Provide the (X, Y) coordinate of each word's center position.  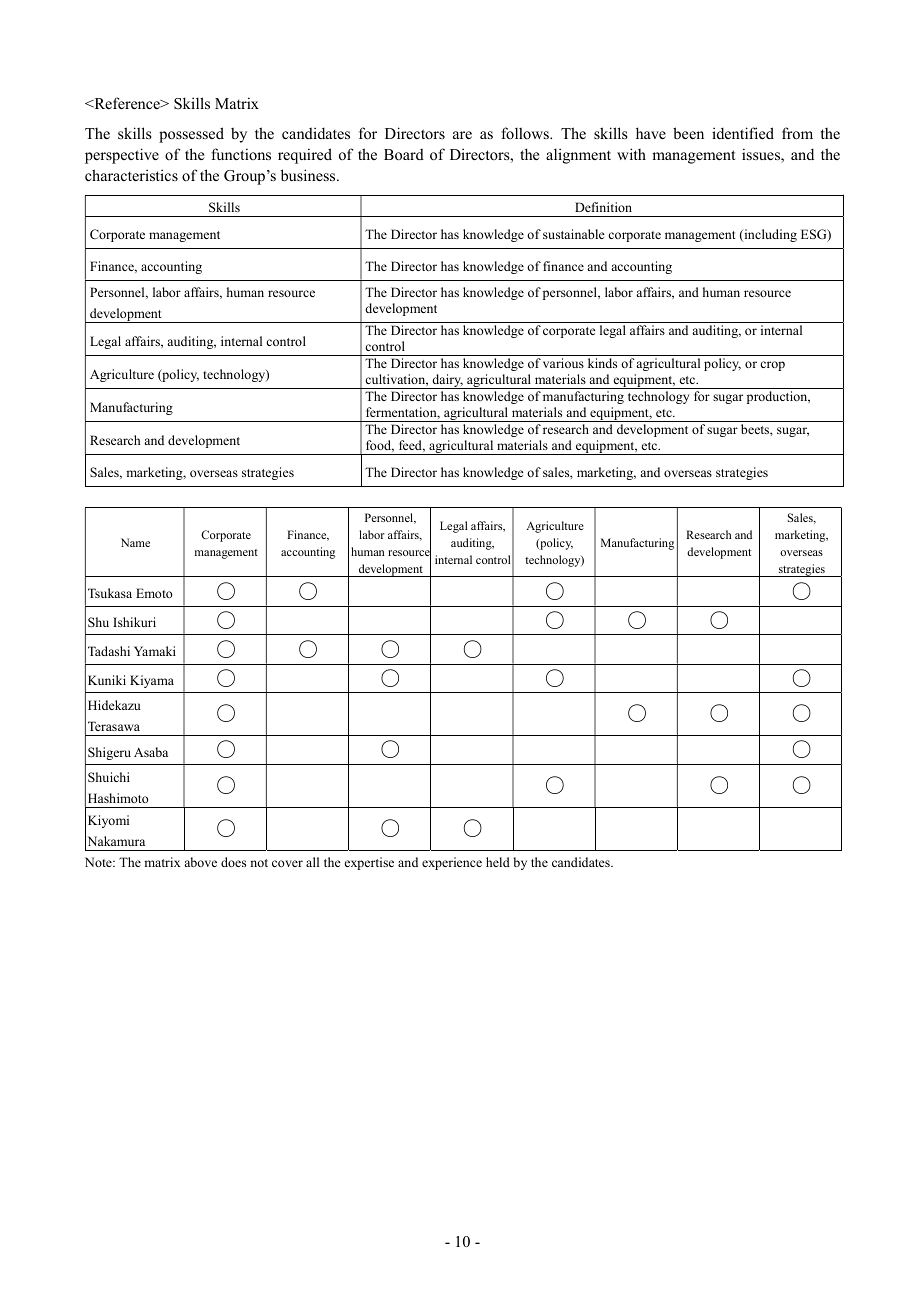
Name (135, 542)
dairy (447, 381)
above (200, 862)
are (462, 135)
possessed (191, 135)
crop (772, 366)
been (688, 133)
